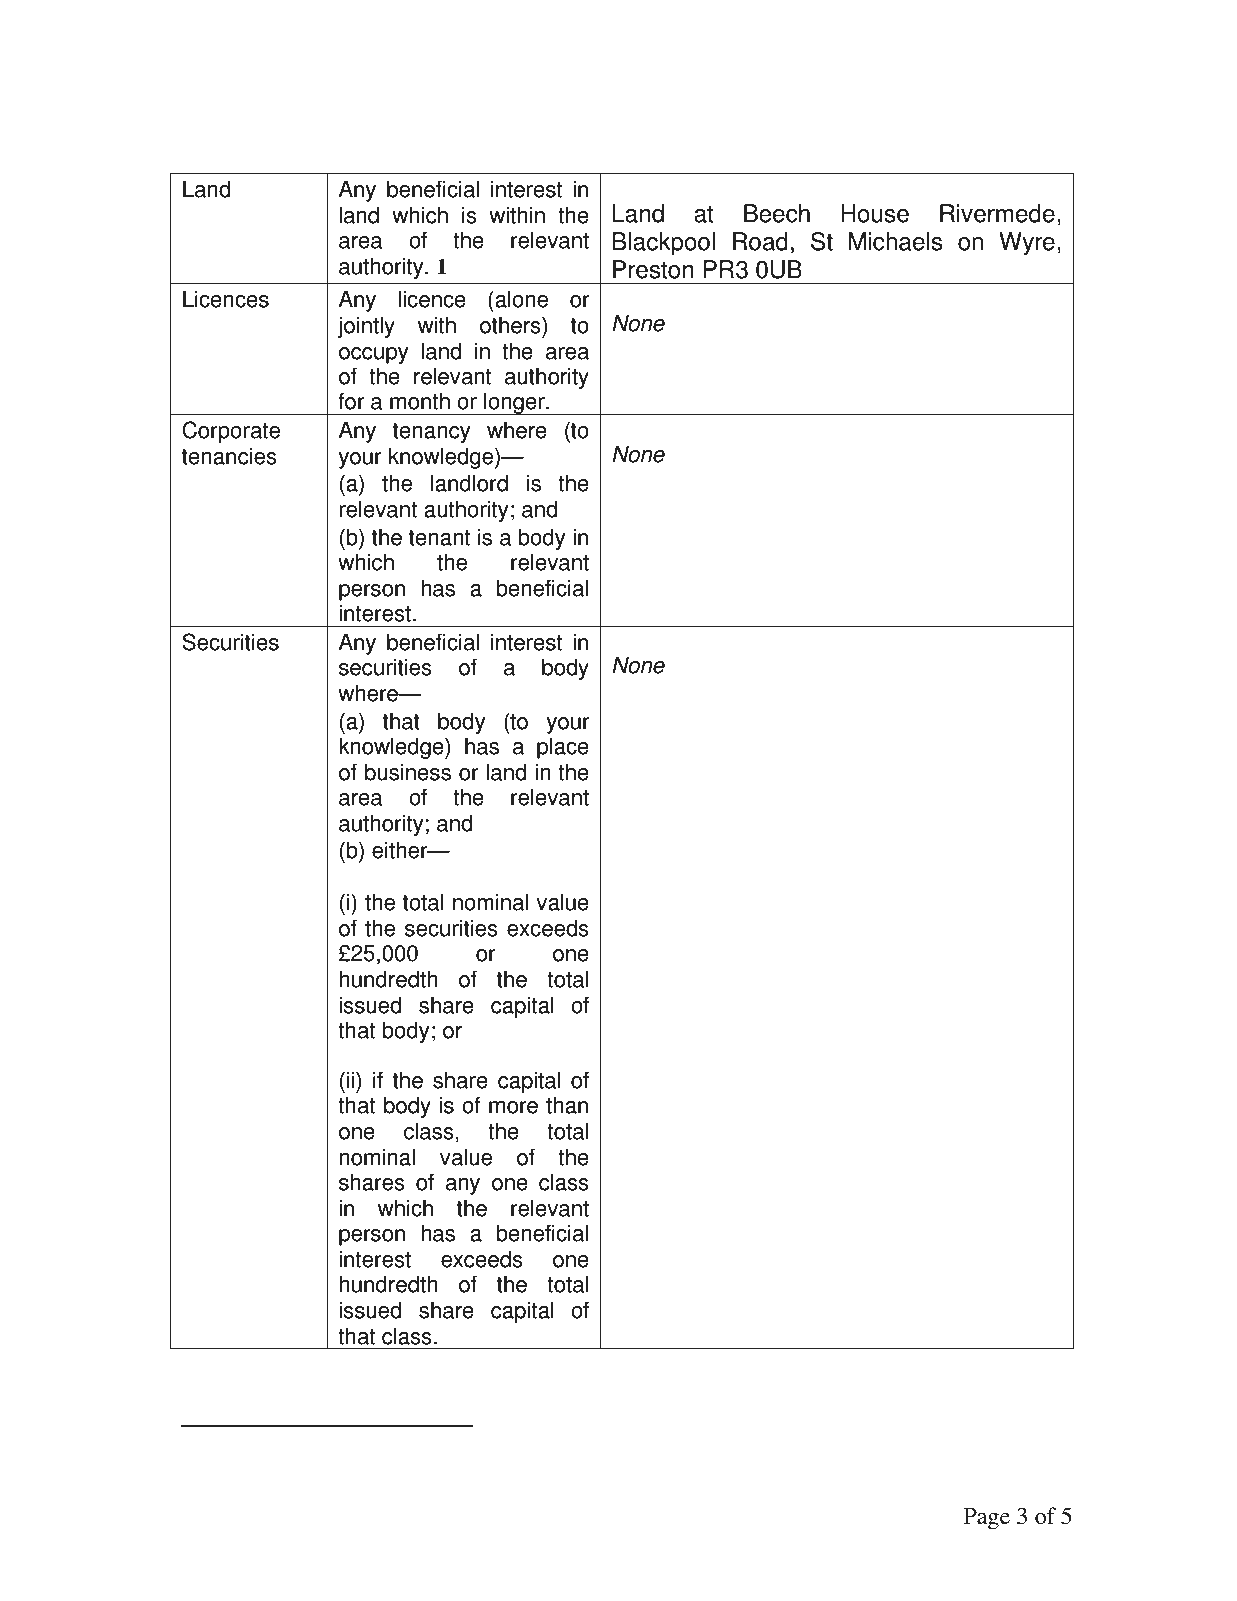 This page has height=1601, width=1237. I want to click on than, so click(567, 1105).
